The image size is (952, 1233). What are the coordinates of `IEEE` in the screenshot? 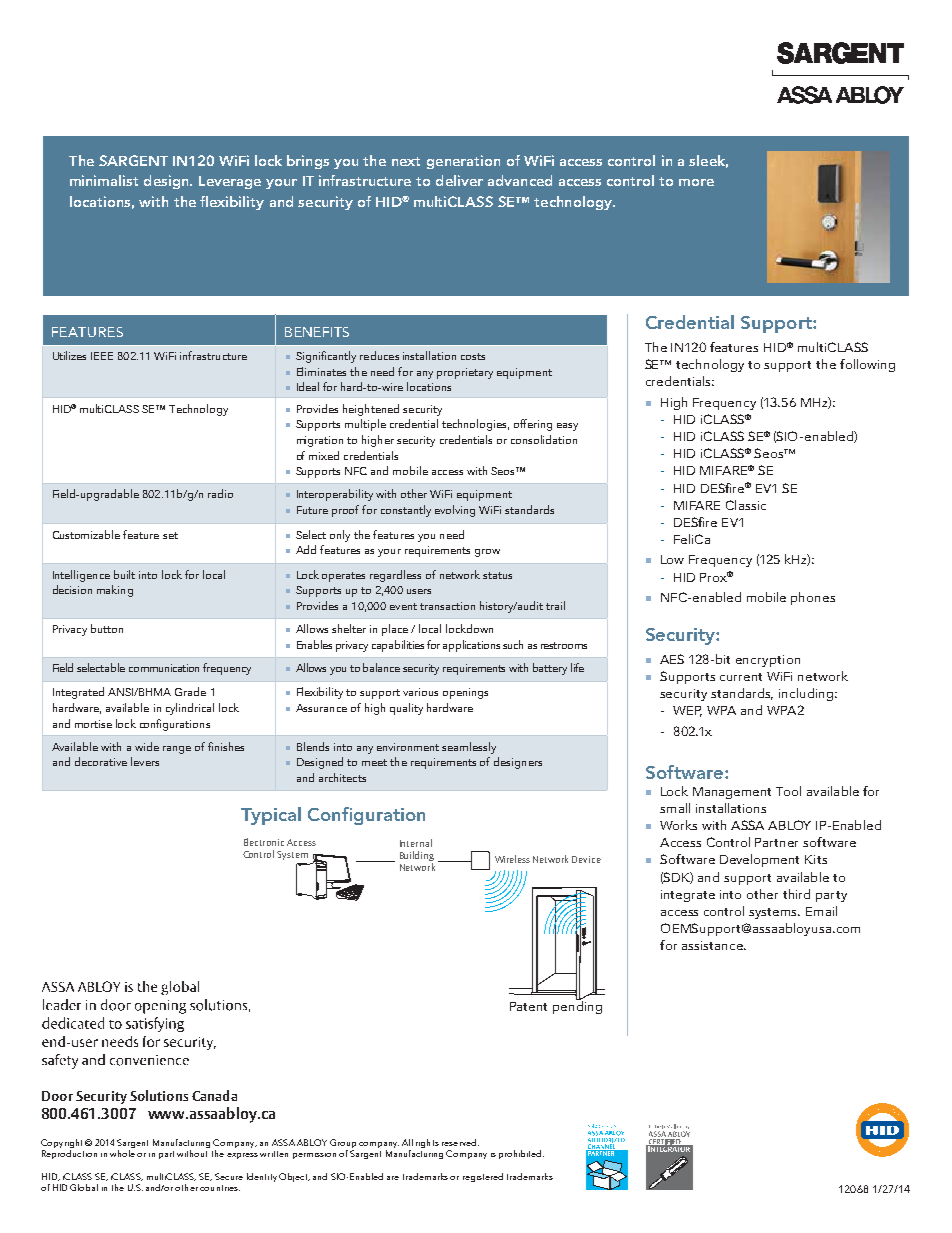 It's located at (102, 356).
